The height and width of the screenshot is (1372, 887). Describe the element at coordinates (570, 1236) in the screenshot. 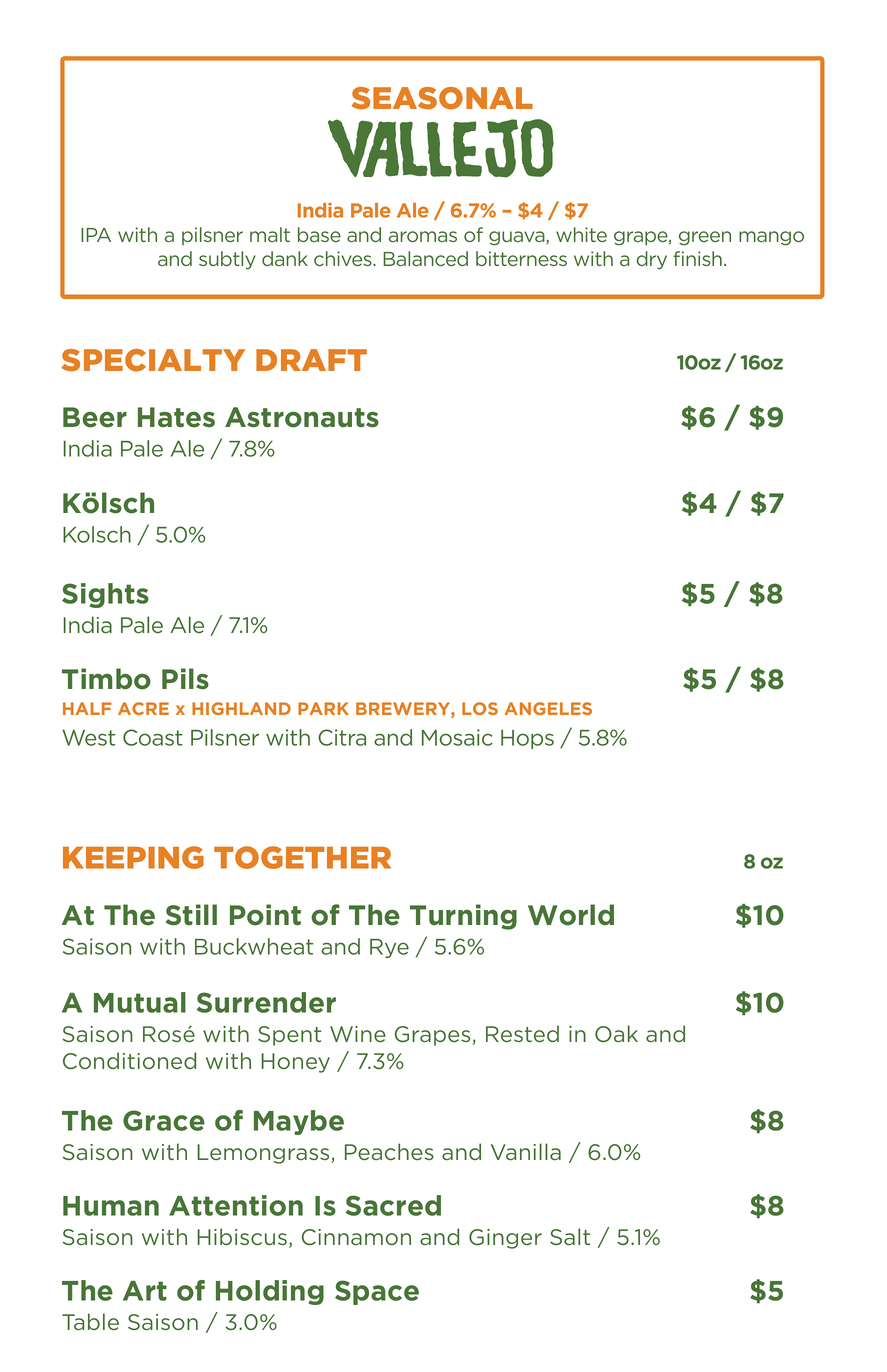

I see `Salt` at that location.
